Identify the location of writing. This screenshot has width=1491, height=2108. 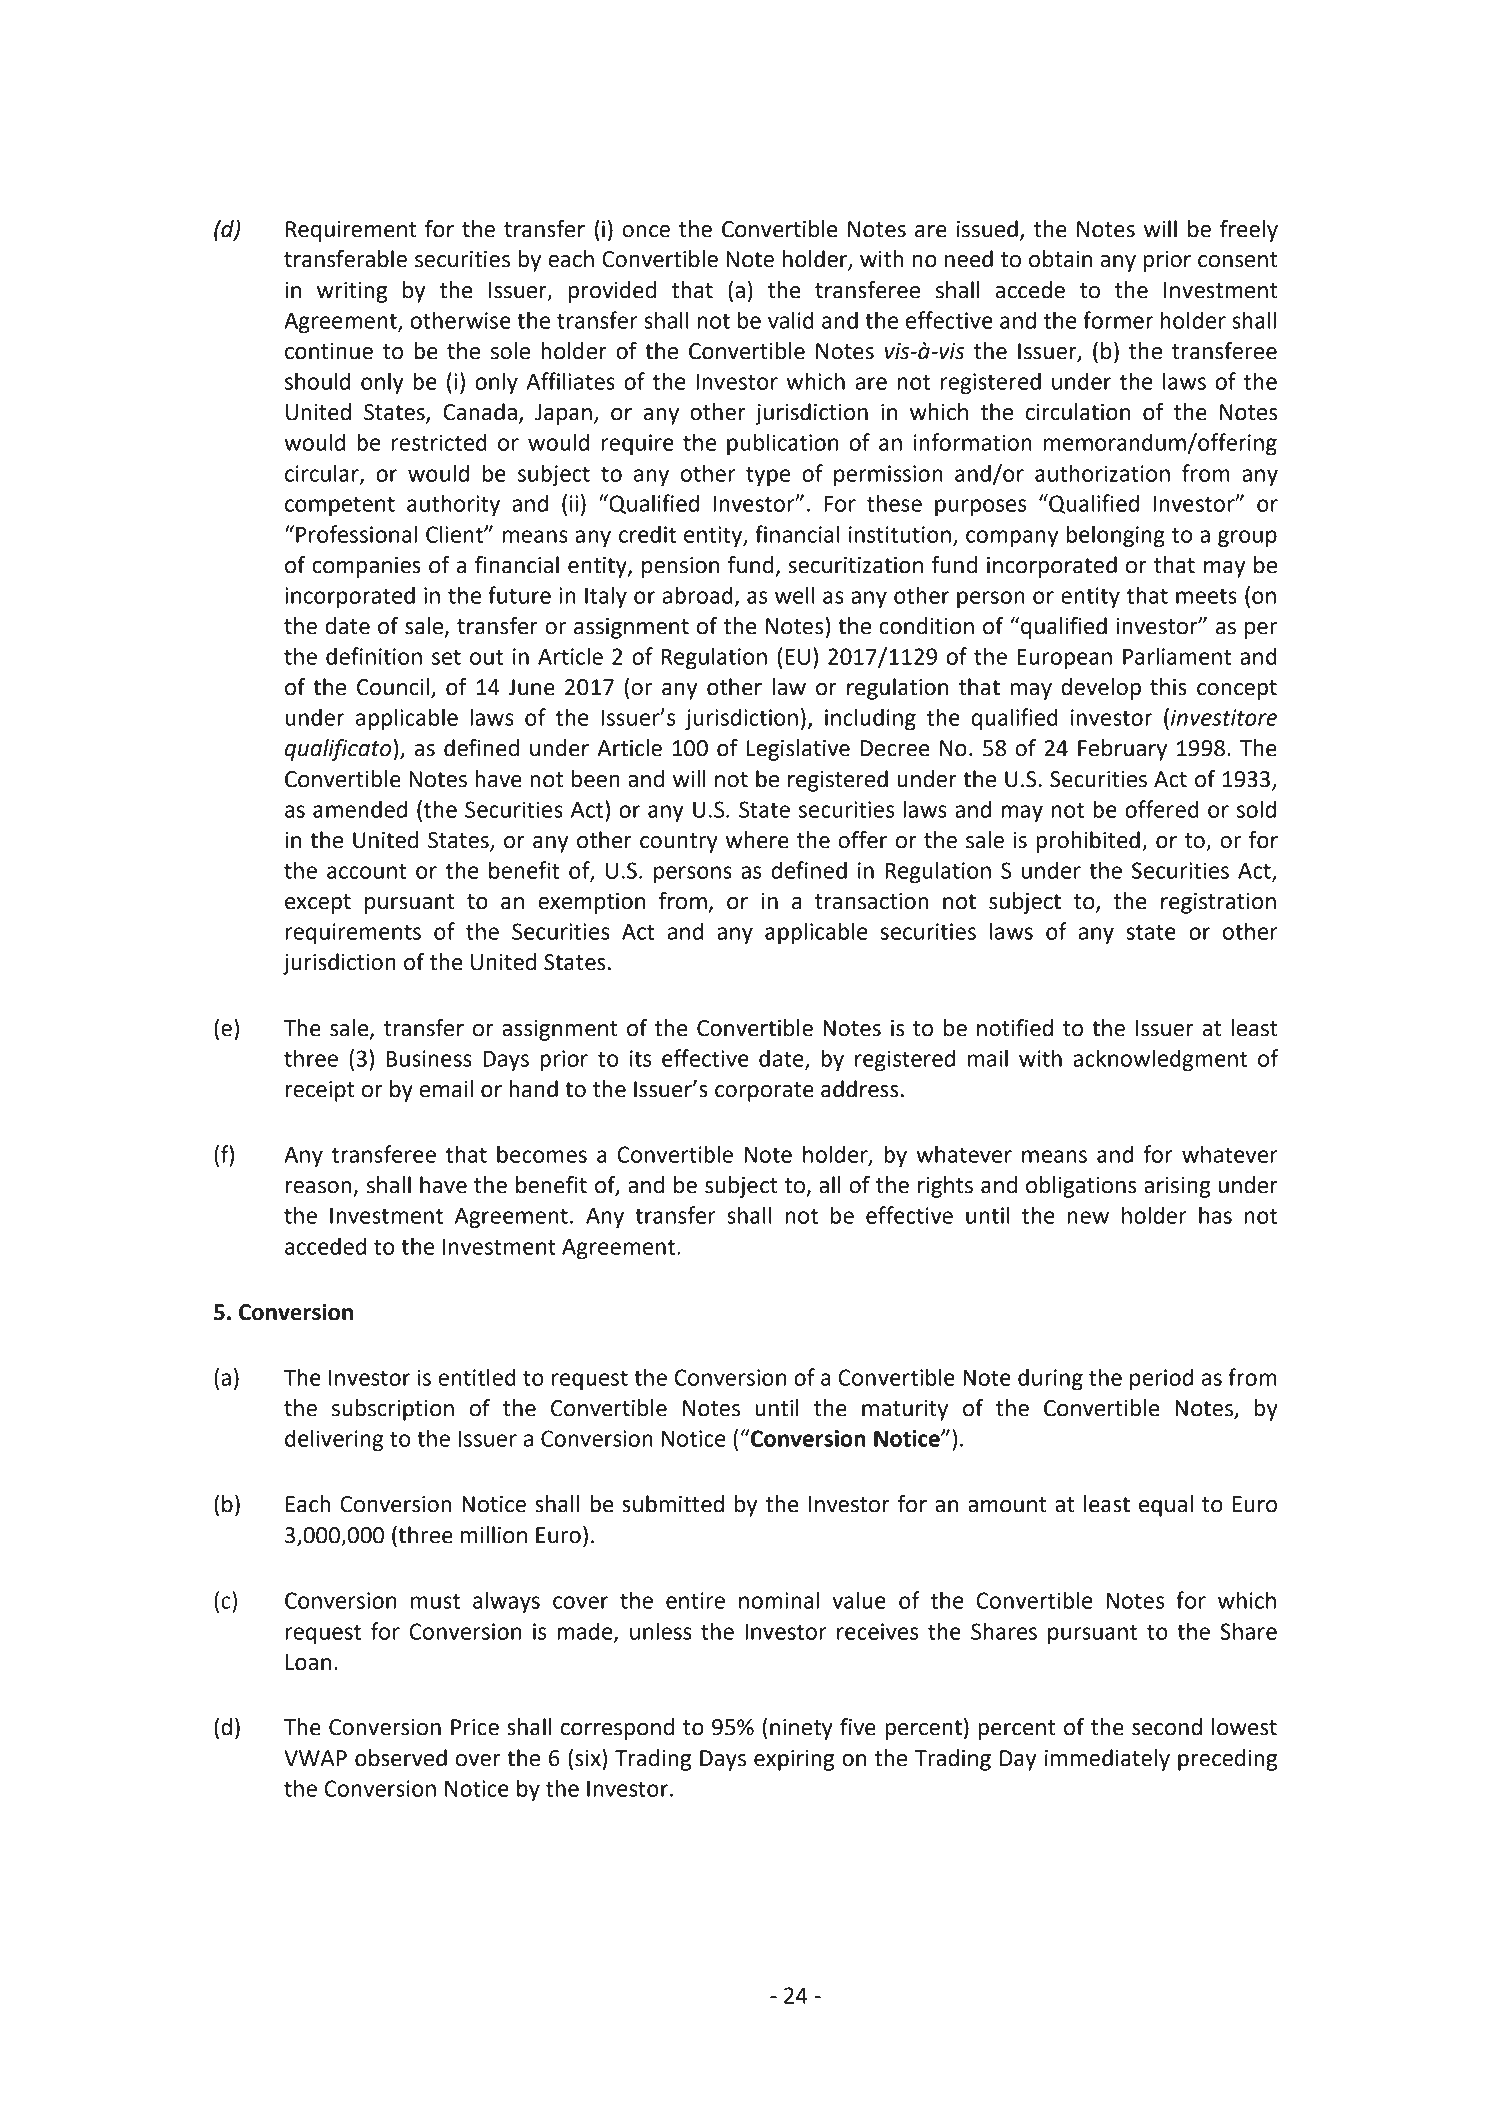
(352, 292).
